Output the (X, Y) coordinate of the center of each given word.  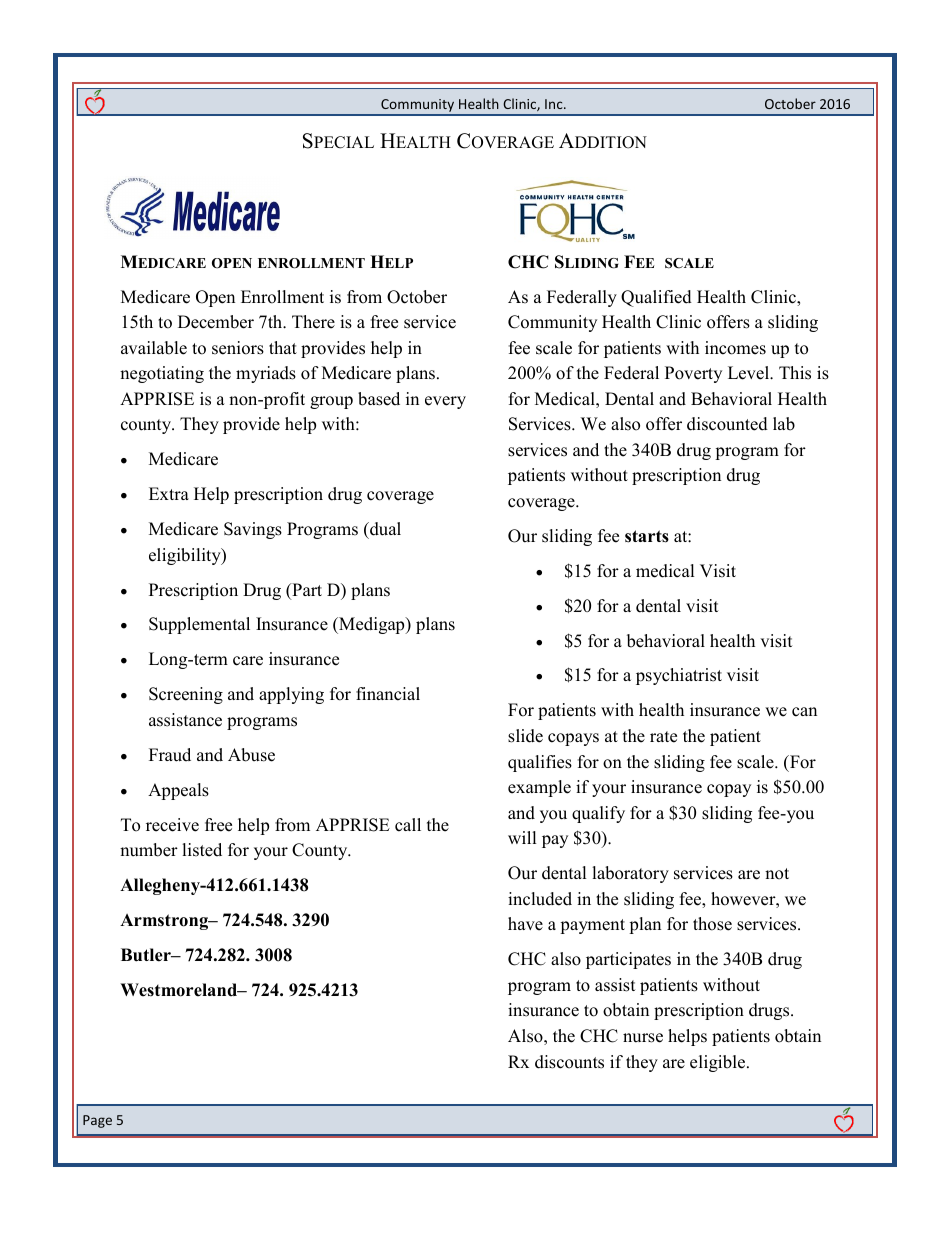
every (445, 402)
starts (647, 536)
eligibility (186, 556)
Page (97, 1121)
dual (384, 529)
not (777, 874)
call (408, 825)
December (216, 322)
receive (172, 825)
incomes (735, 348)
